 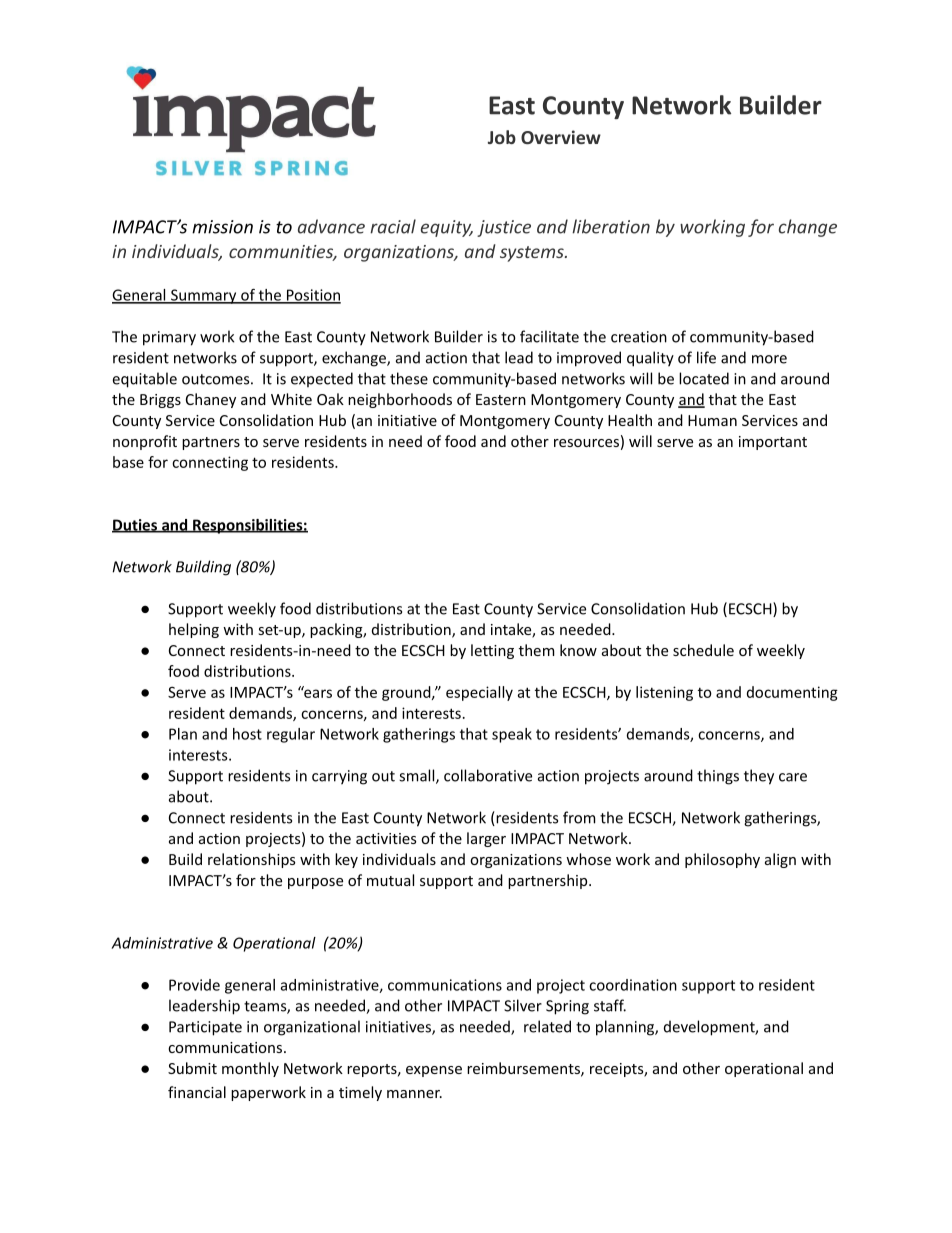 I want to click on Submit, so click(x=192, y=1068).
